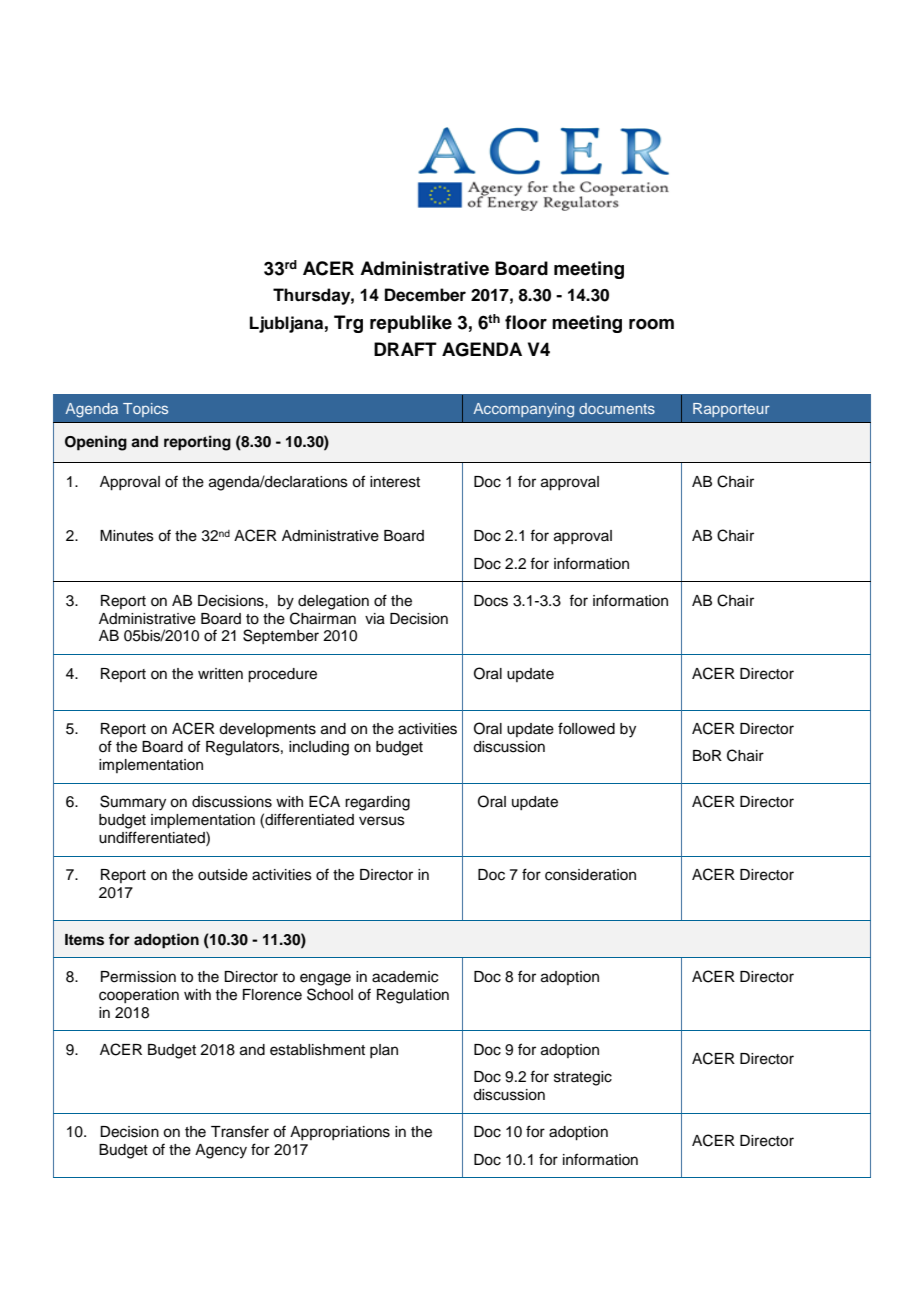 Image resolution: width=924 pixels, height=1308 pixels. What do you see at coordinates (145, 410) in the image?
I see `Topics` at bounding box center [145, 410].
